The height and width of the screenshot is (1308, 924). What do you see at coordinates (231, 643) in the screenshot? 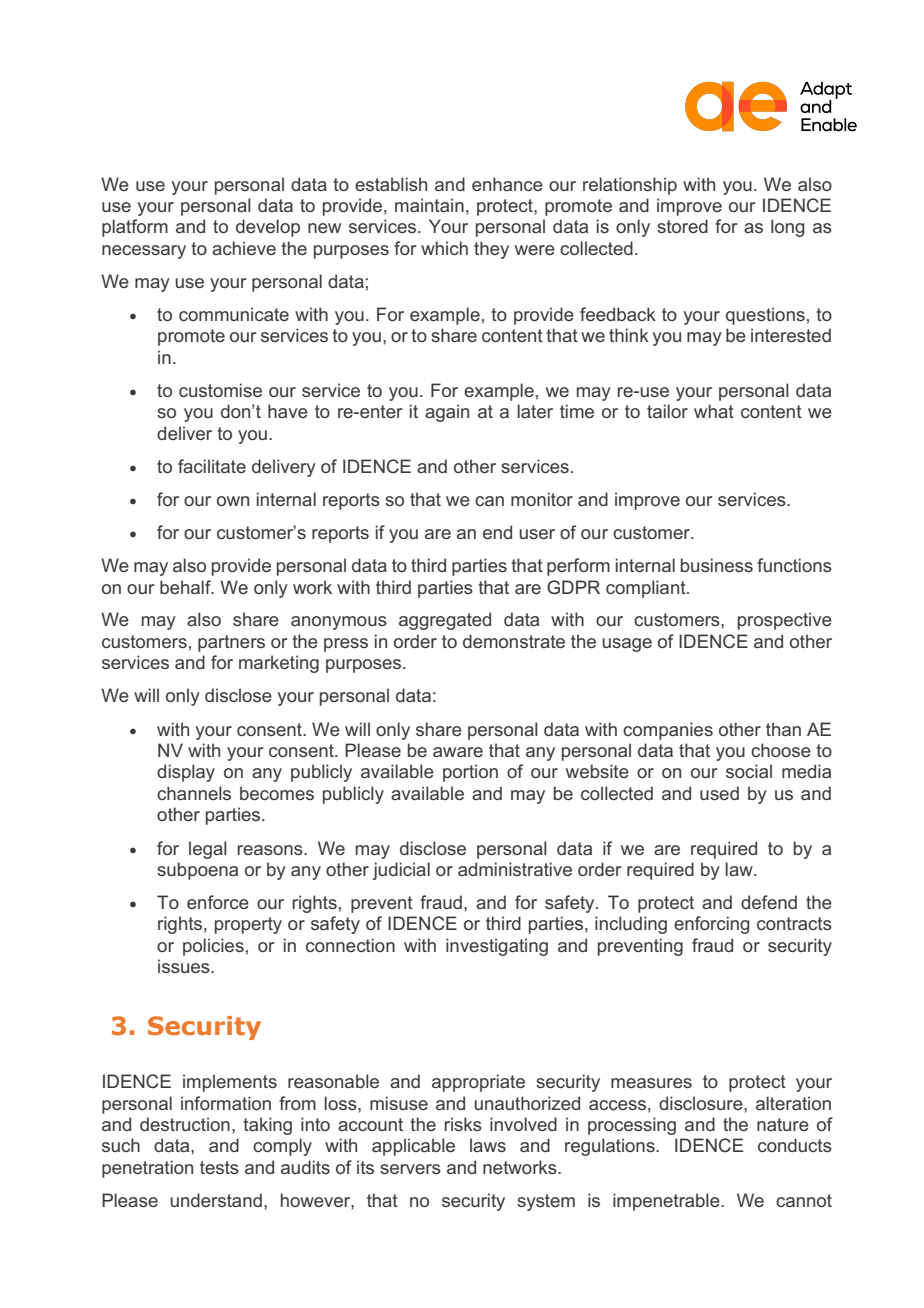
I see `partners` at bounding box center [231, 643].
